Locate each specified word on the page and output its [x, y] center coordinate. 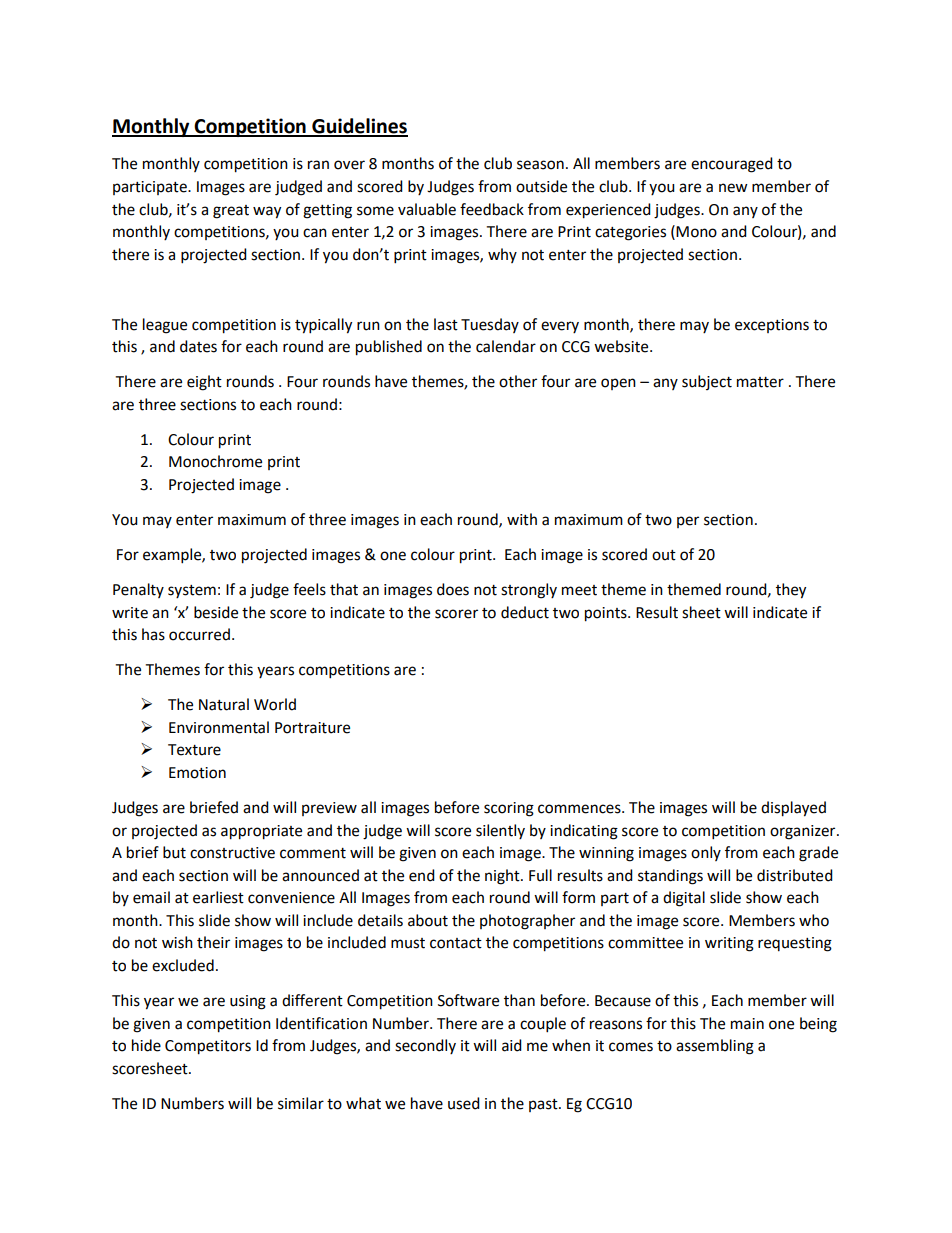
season [540, 165]
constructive [232, 853]
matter [760, 382]
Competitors [208, 1047]
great [231, 212]
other [518, 381]
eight [204, 383]
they [791, 591]
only [706, 853]
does [453, 589]
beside [216, 612]
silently [500, 831]
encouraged [732, 165]
